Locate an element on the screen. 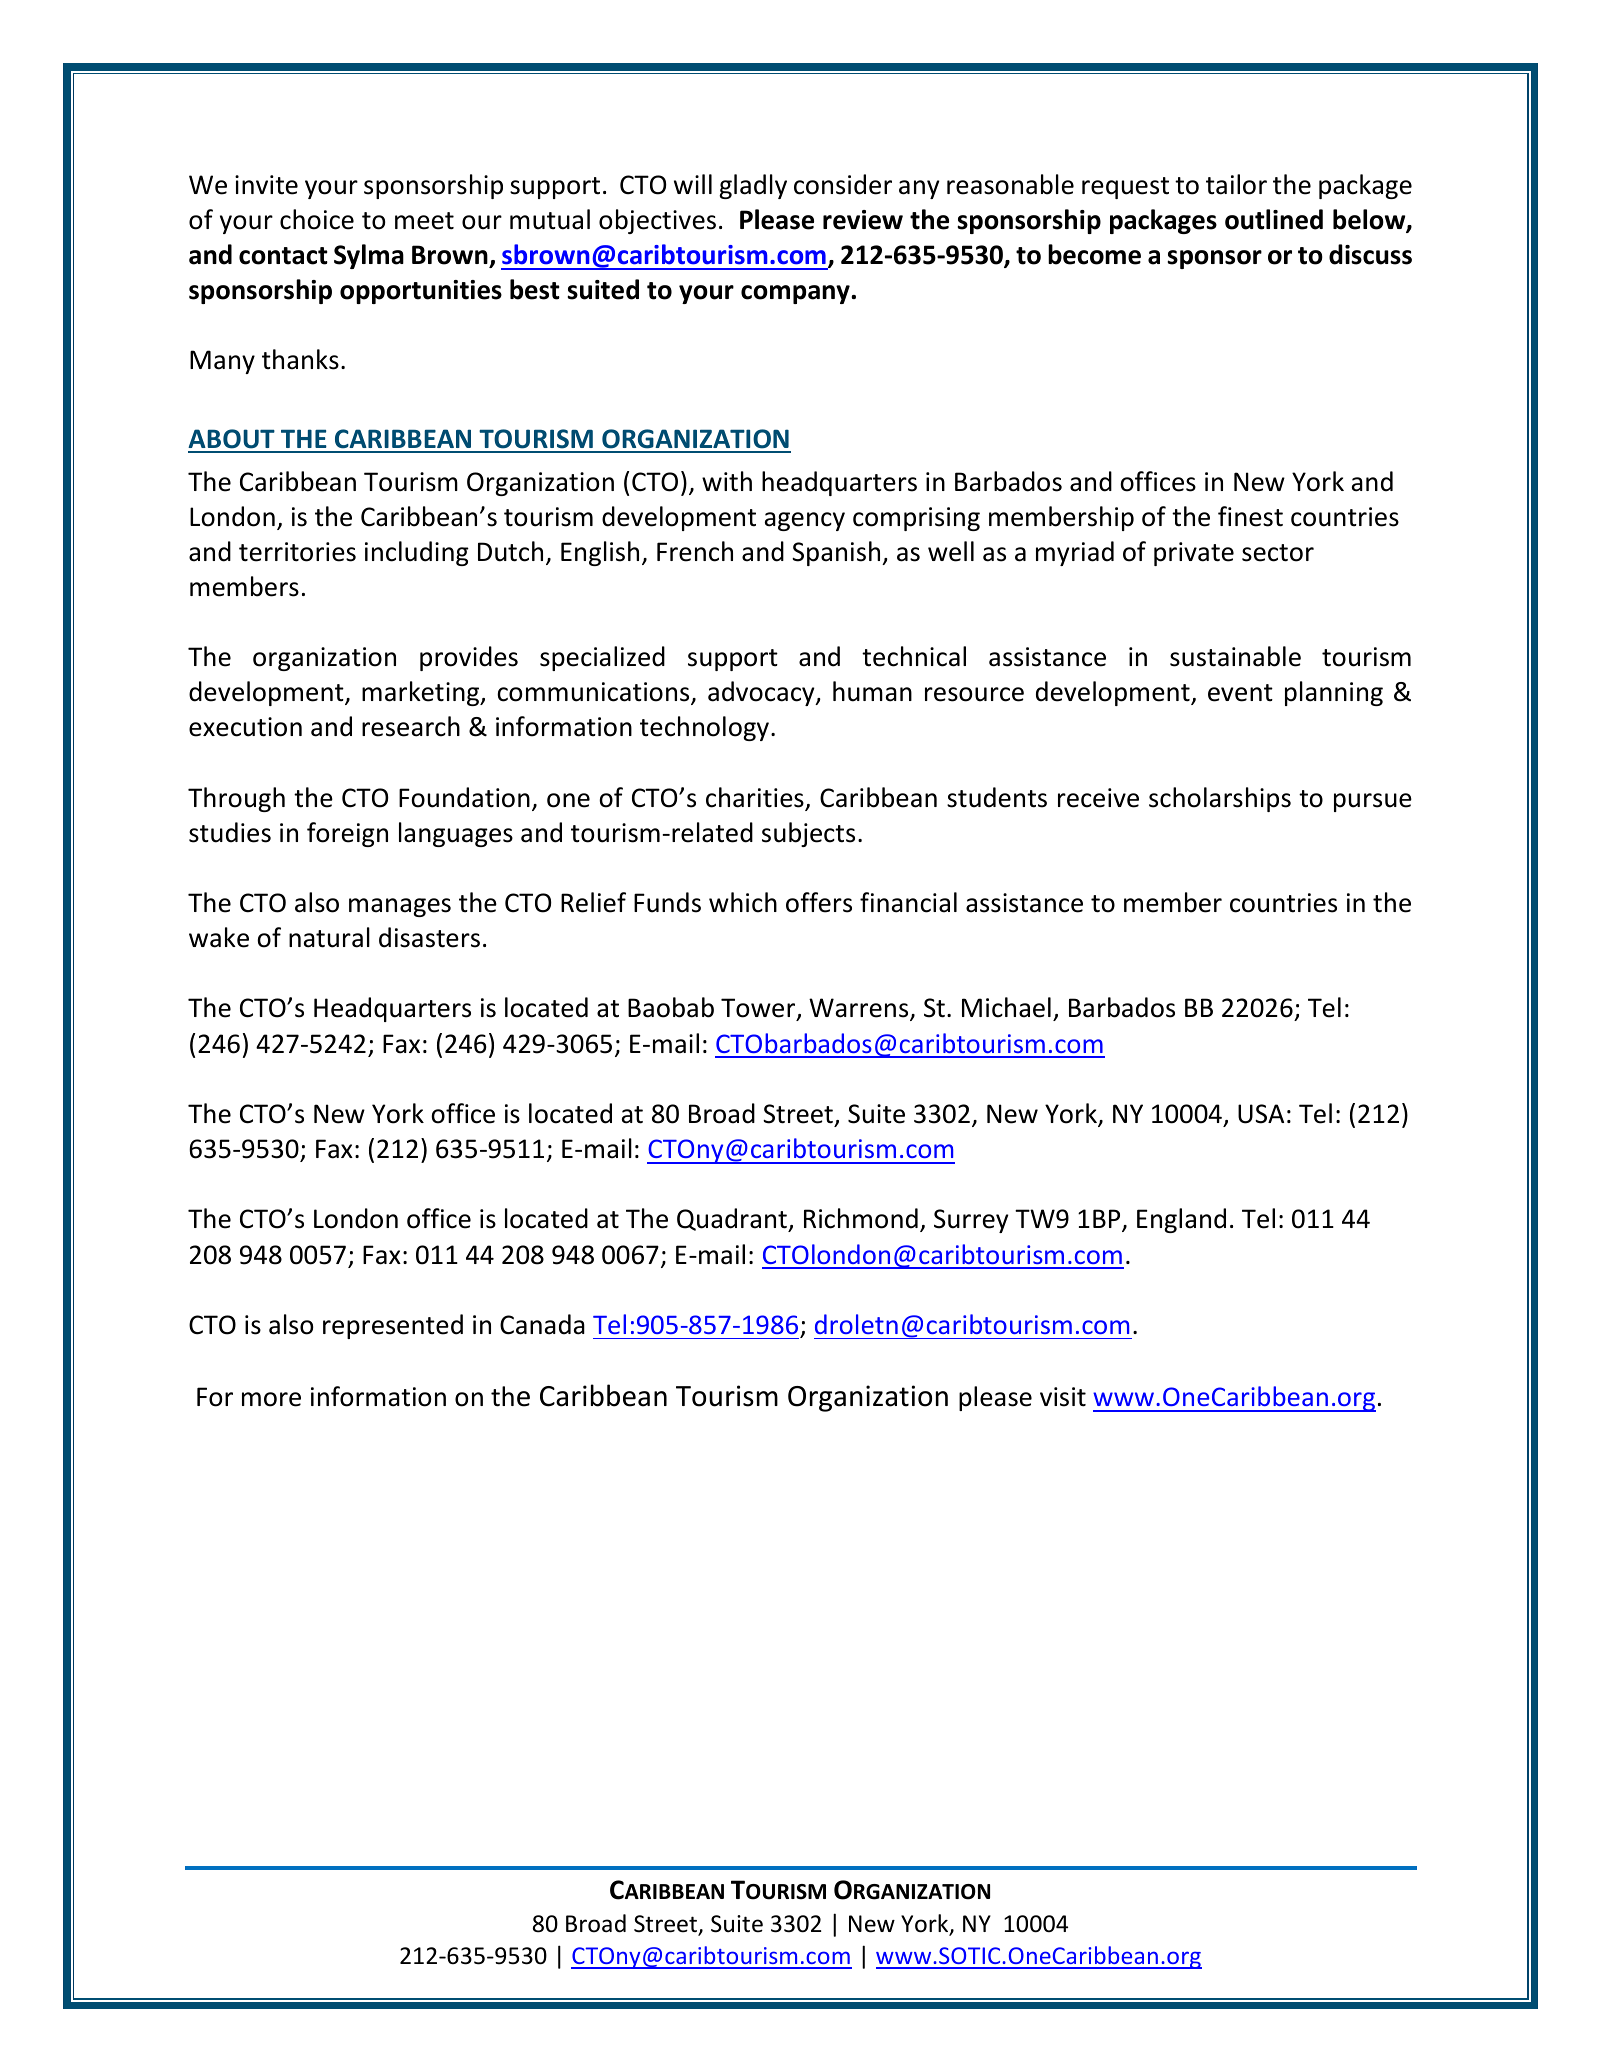 The width and height of the screenshot is (1601, 2072). Canada is located at coordinates (542, 1324).
